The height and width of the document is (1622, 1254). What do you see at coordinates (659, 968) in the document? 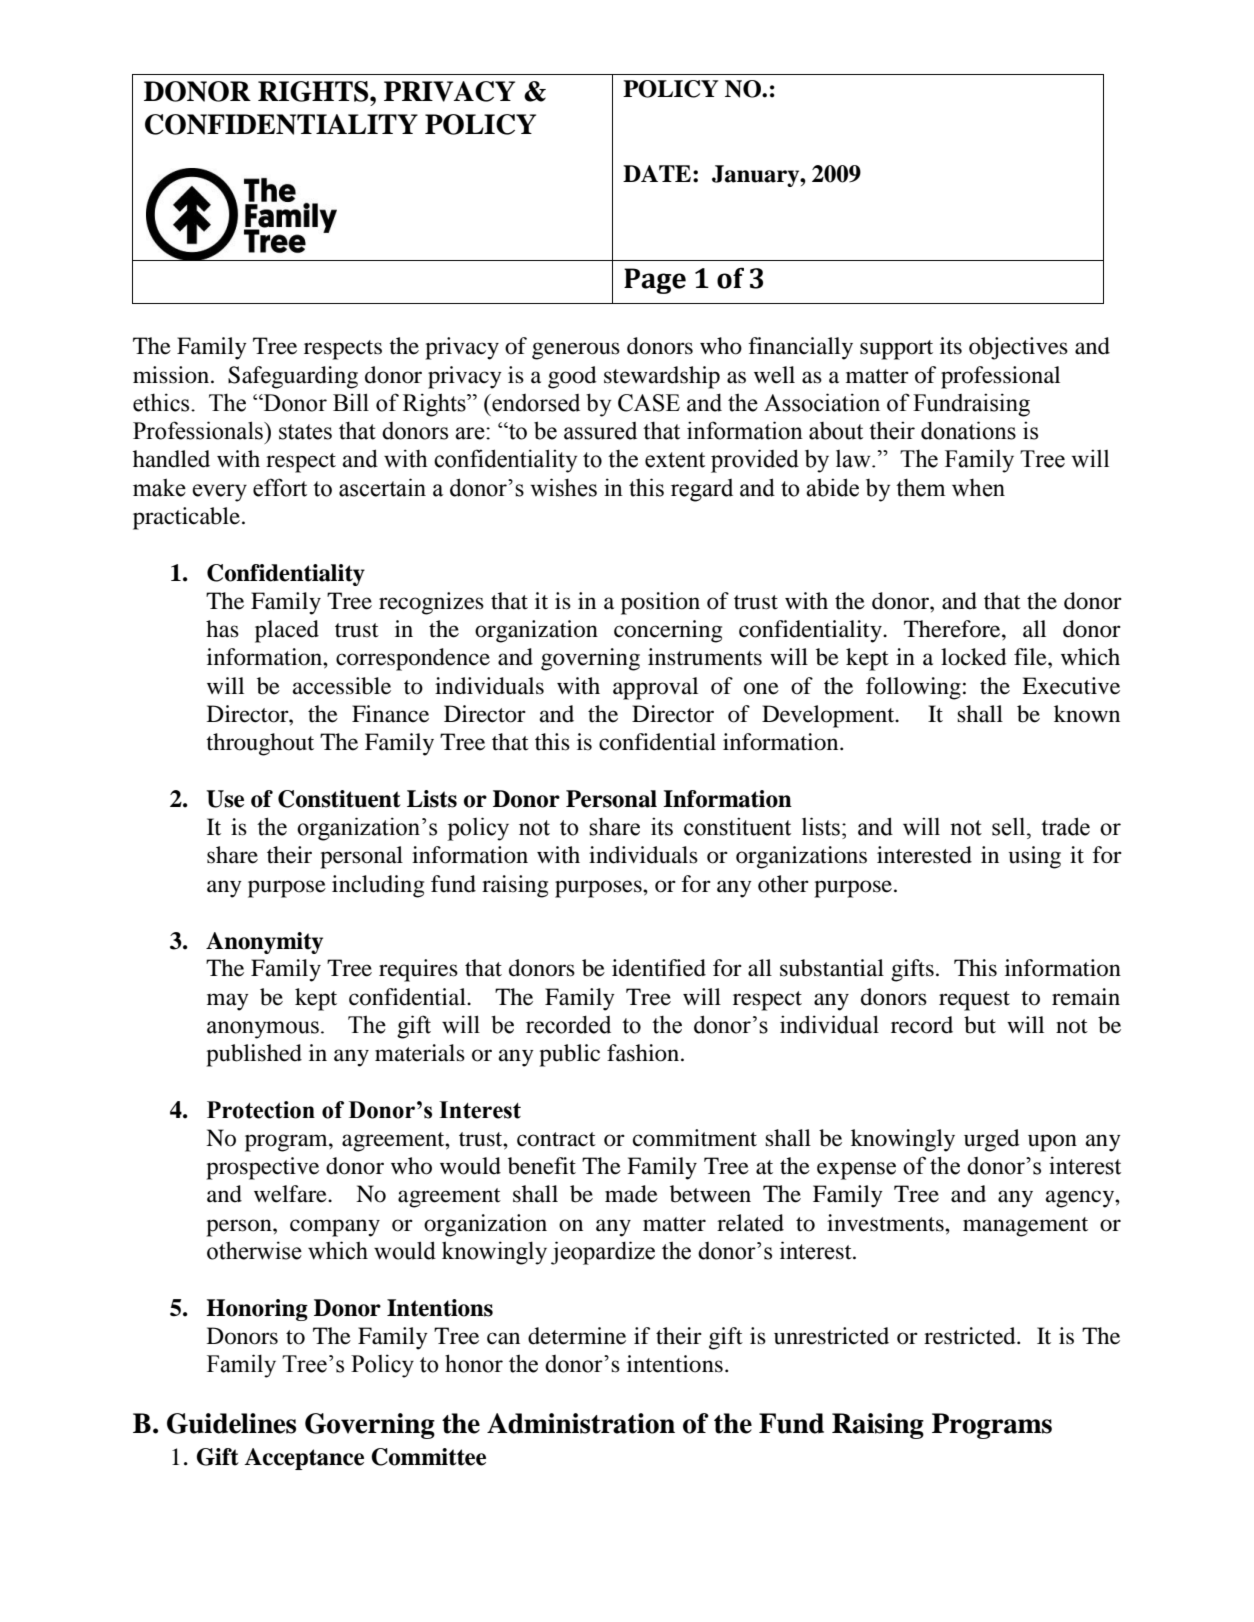
I see `identified` at bounding box center [659, 968].
